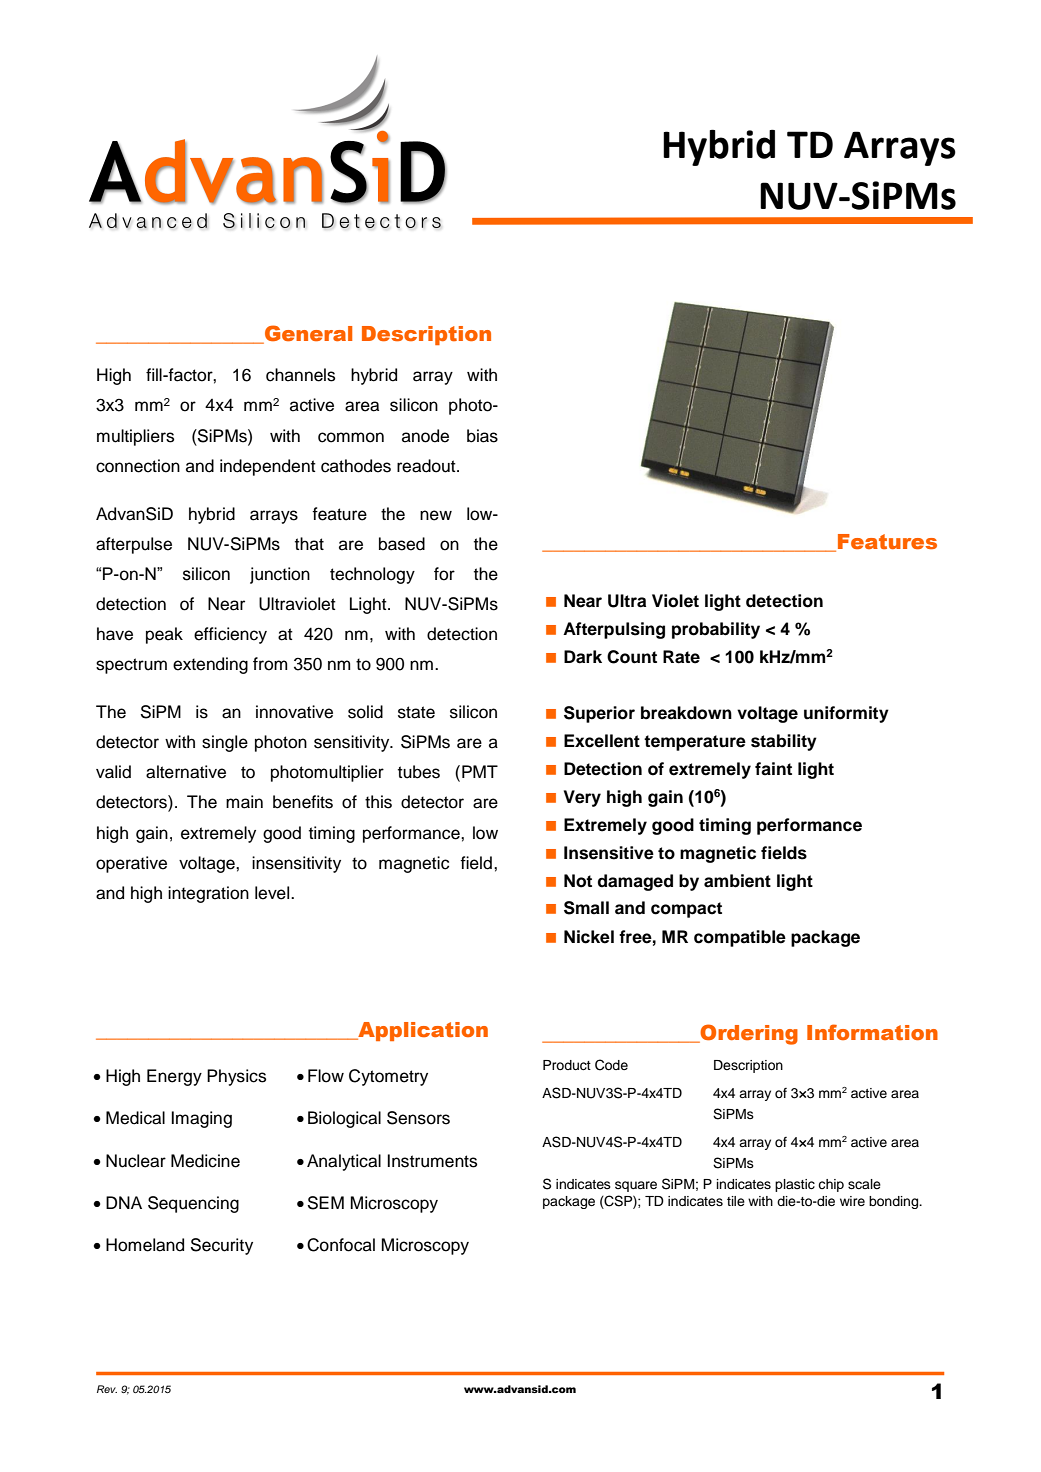  What do you see at coordinates (174, 1077) in the screenshot?
I see `Energy` at bounding box center [174, 1077].
